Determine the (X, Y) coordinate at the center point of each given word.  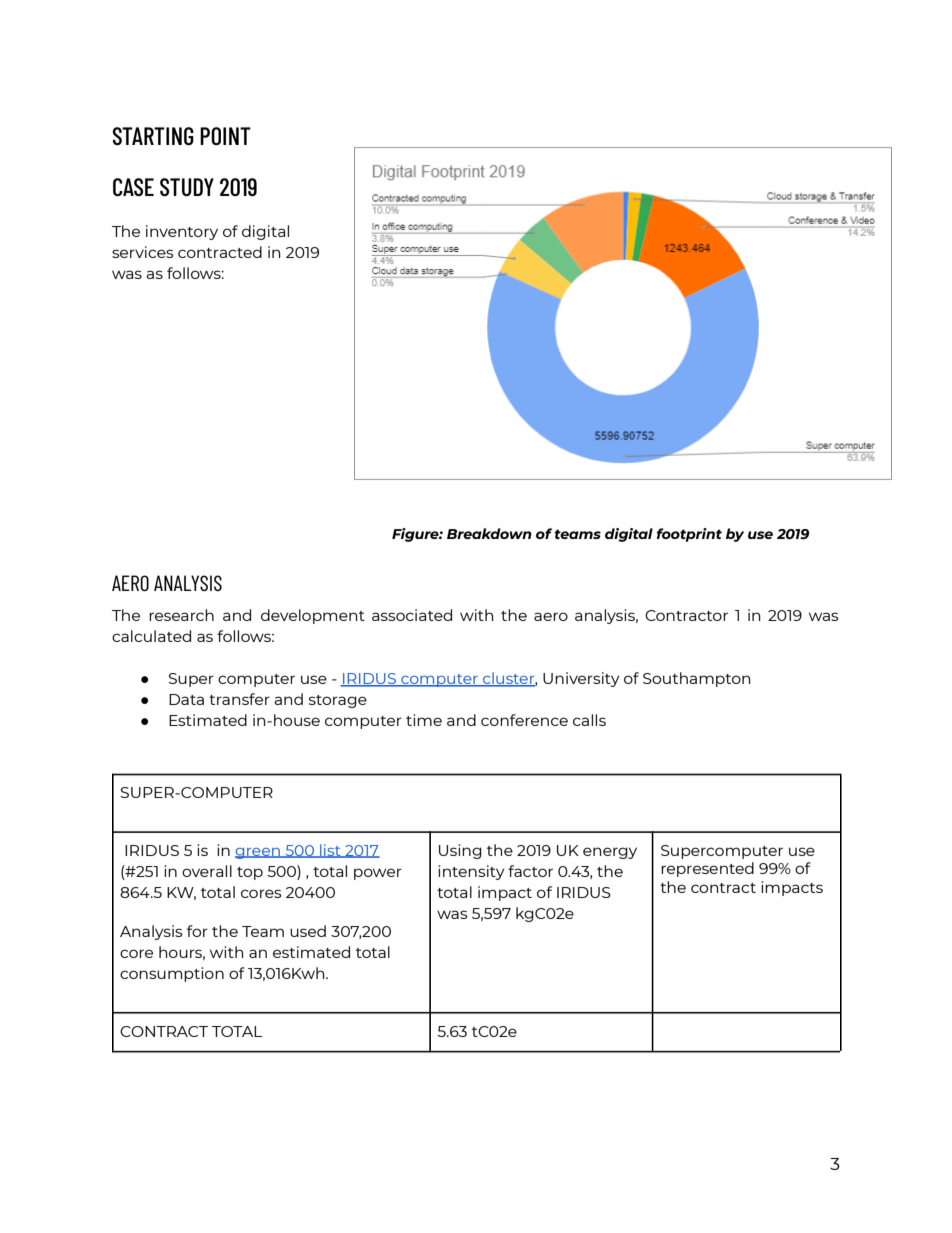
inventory (182, 232)
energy (610, 853)
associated (412, 615)
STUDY (187, 187)
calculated (151, 636)
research (181, 615)
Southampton (696, 679)
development (313, 616)
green (258, 853)
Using (460, 851)
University (581, 679)
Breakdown (489, 533)
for (197, 931)
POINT (225, 136)
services (143, 252)
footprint (689, 535)
